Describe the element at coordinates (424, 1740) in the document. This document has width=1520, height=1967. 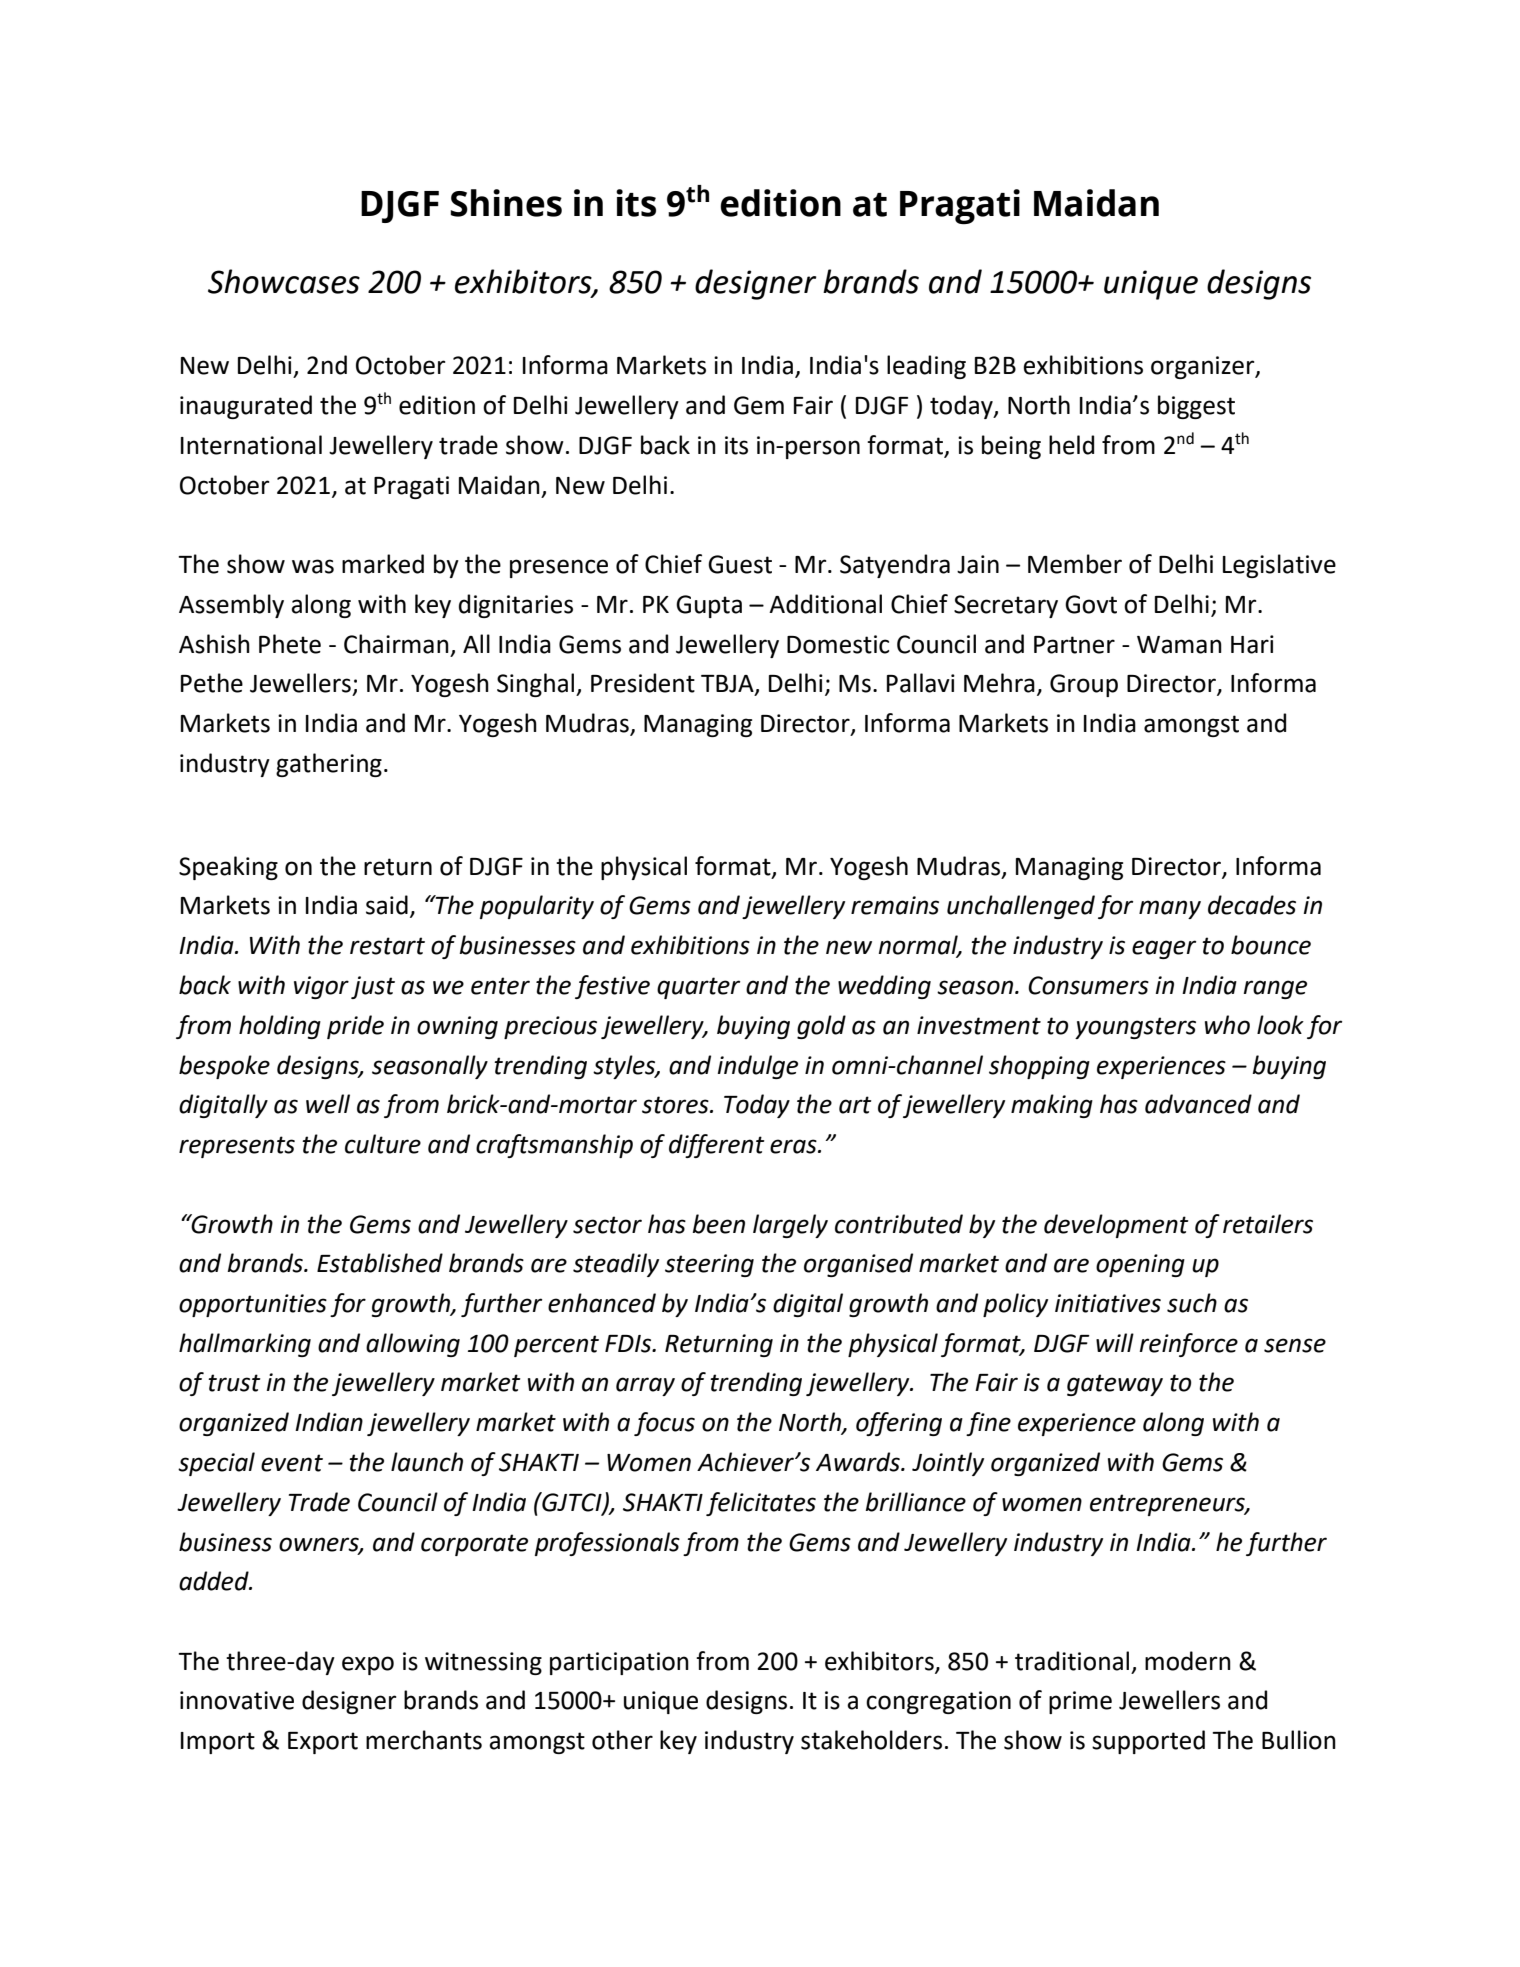
I see `merchants` at that location.
